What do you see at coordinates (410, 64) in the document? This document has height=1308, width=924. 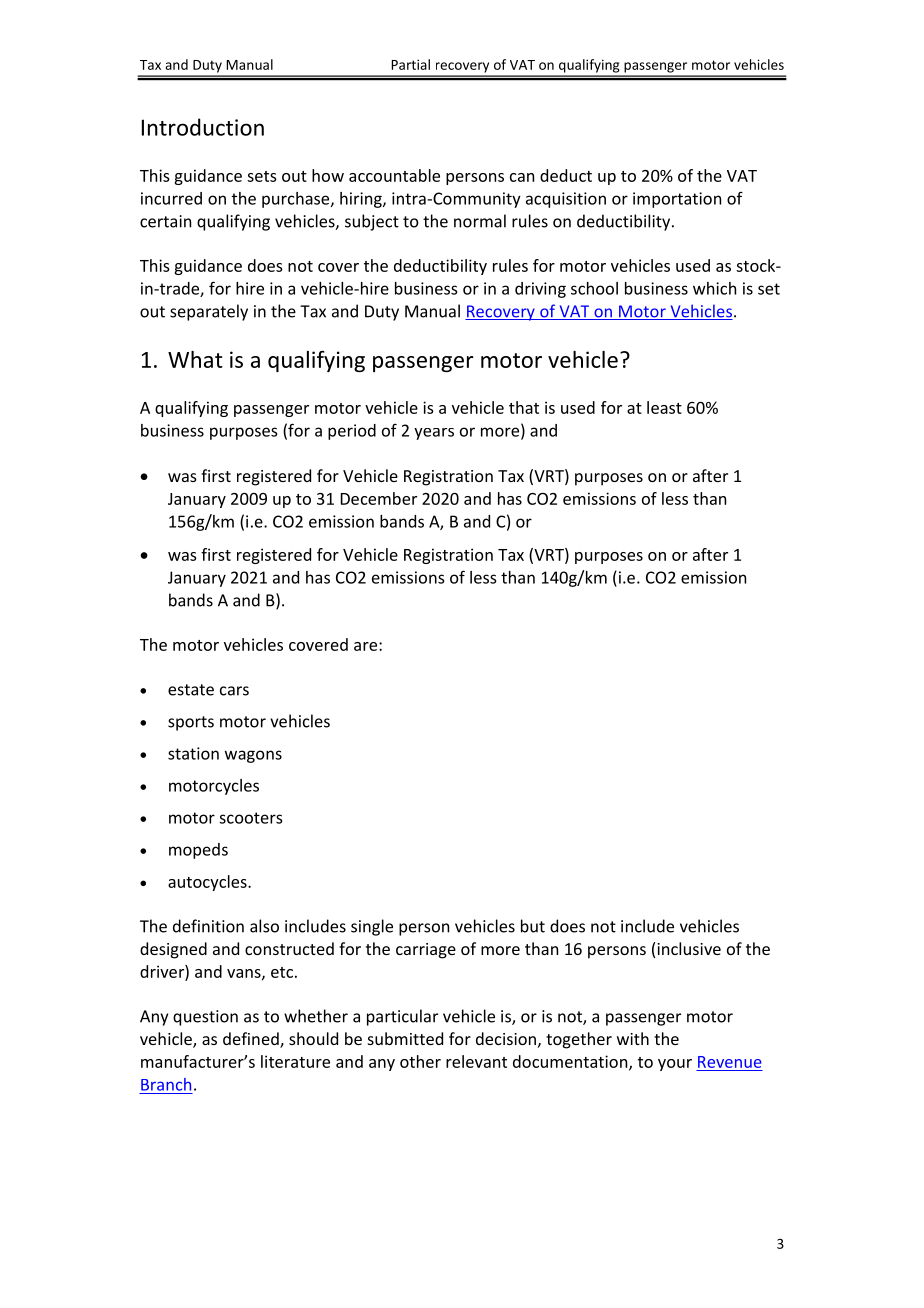 I see `Partial` at bounding box center [410, 64].
